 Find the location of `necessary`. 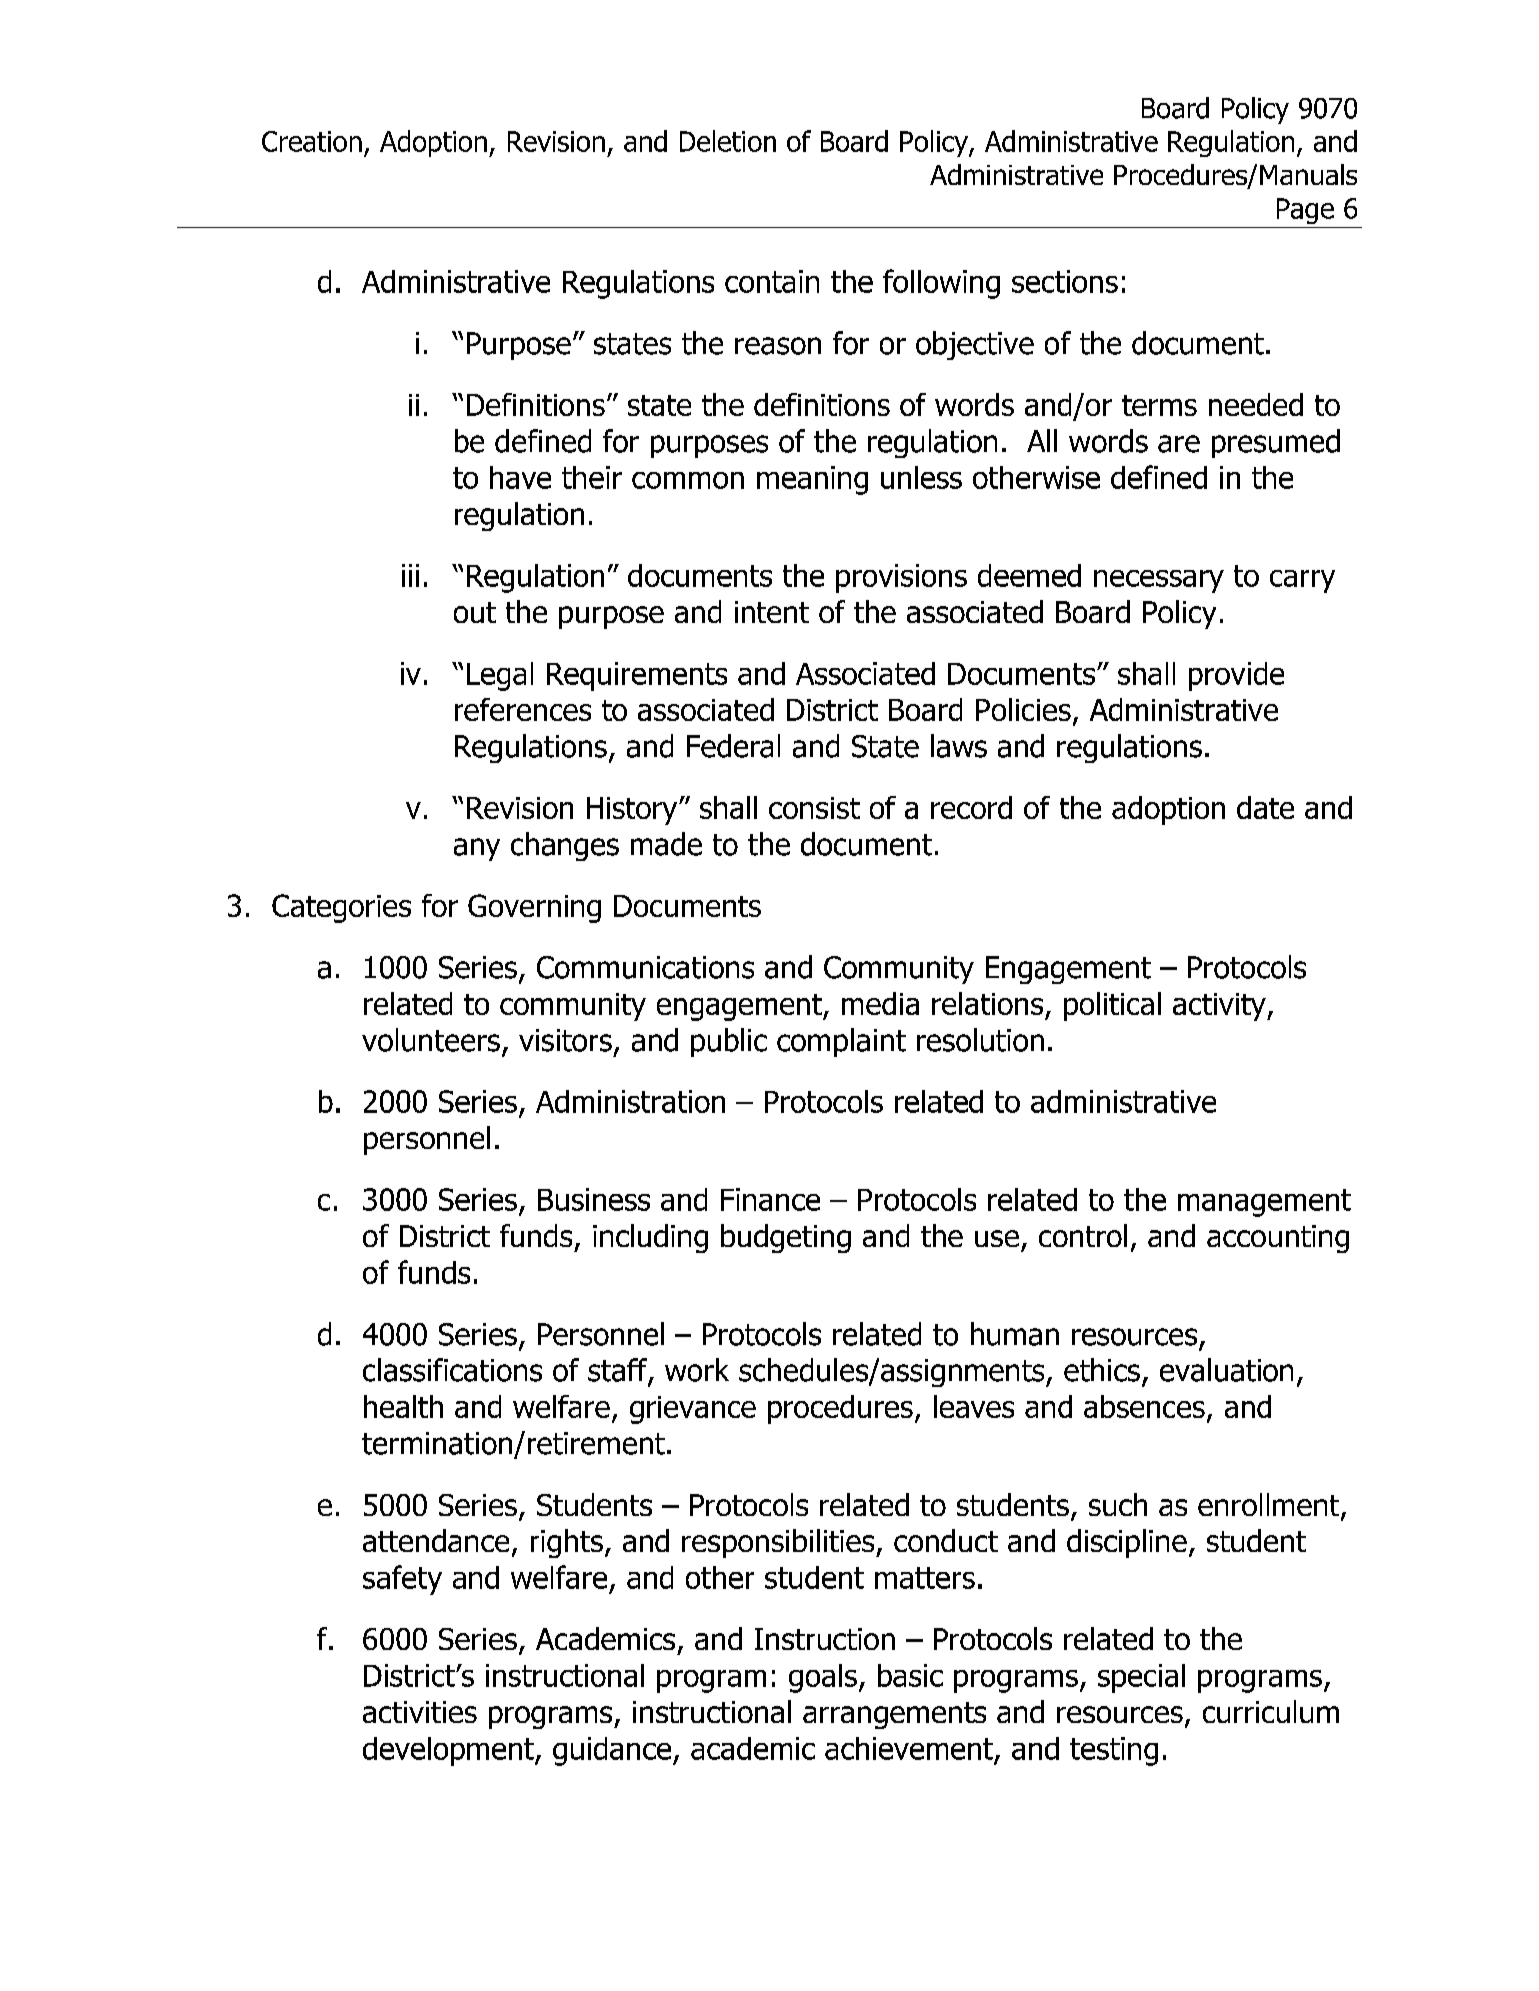

necessary is located at coordinates (1159, 581).
